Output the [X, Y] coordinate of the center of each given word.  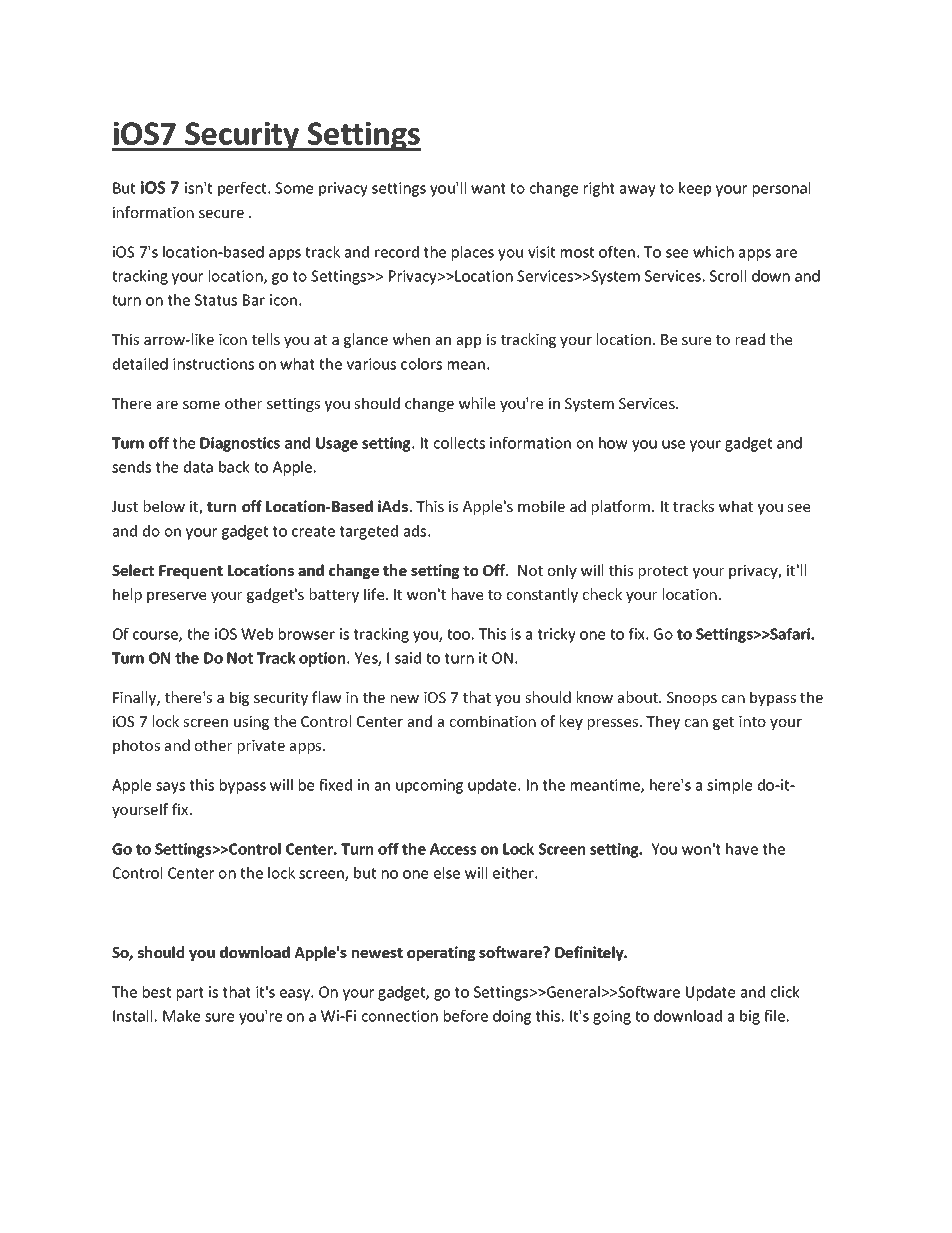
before [466, 1016]
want [488, 188]
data [198, 467]
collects [459, 443]
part [190, 994]
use [673, 444]
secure [221, 214]
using [251, 723]
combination [493, 721]
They [663, 722]
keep [695, 189]
